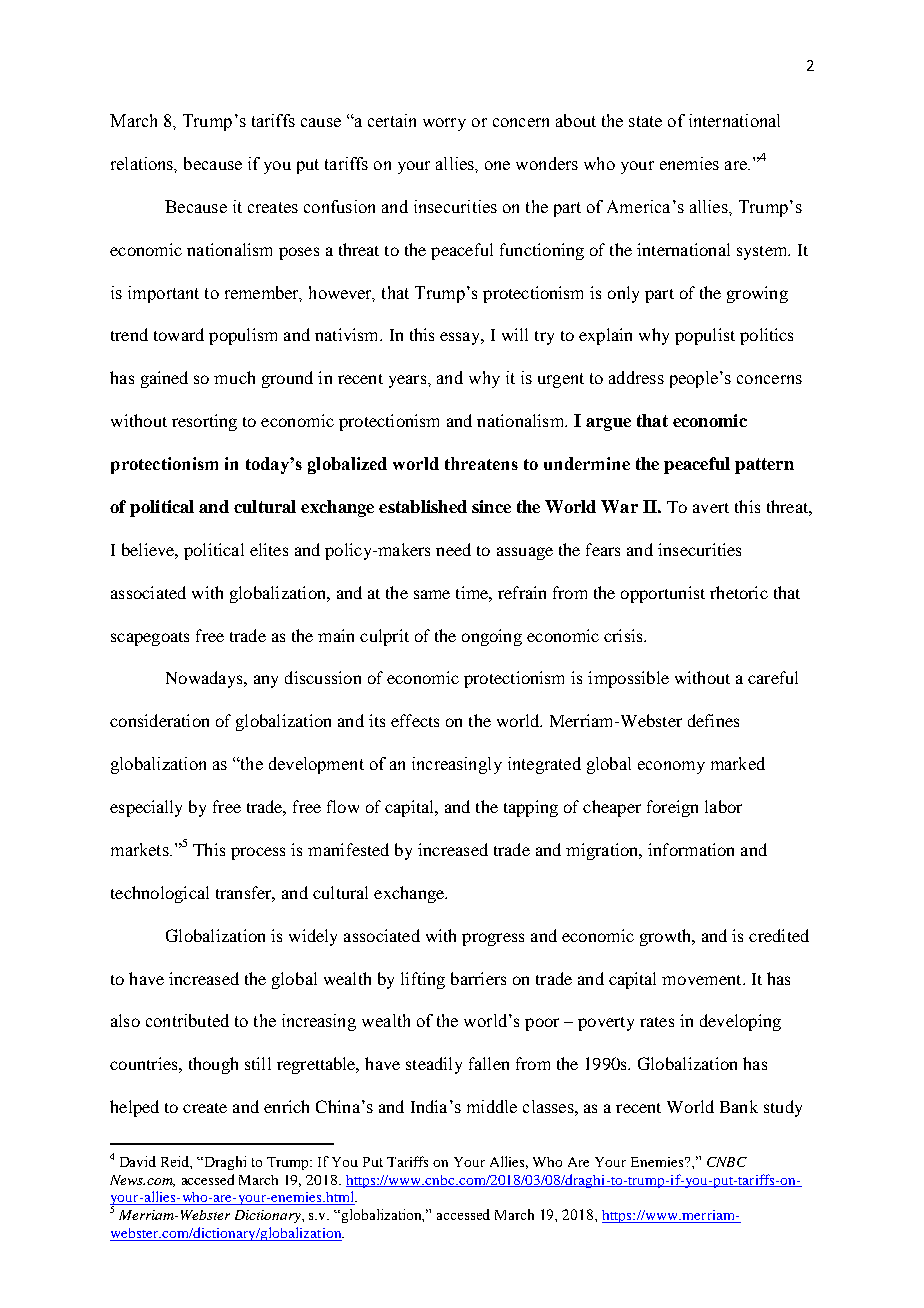  Describe the element at coordinates (204, 422) in the image. I see `resorting` at that location.
